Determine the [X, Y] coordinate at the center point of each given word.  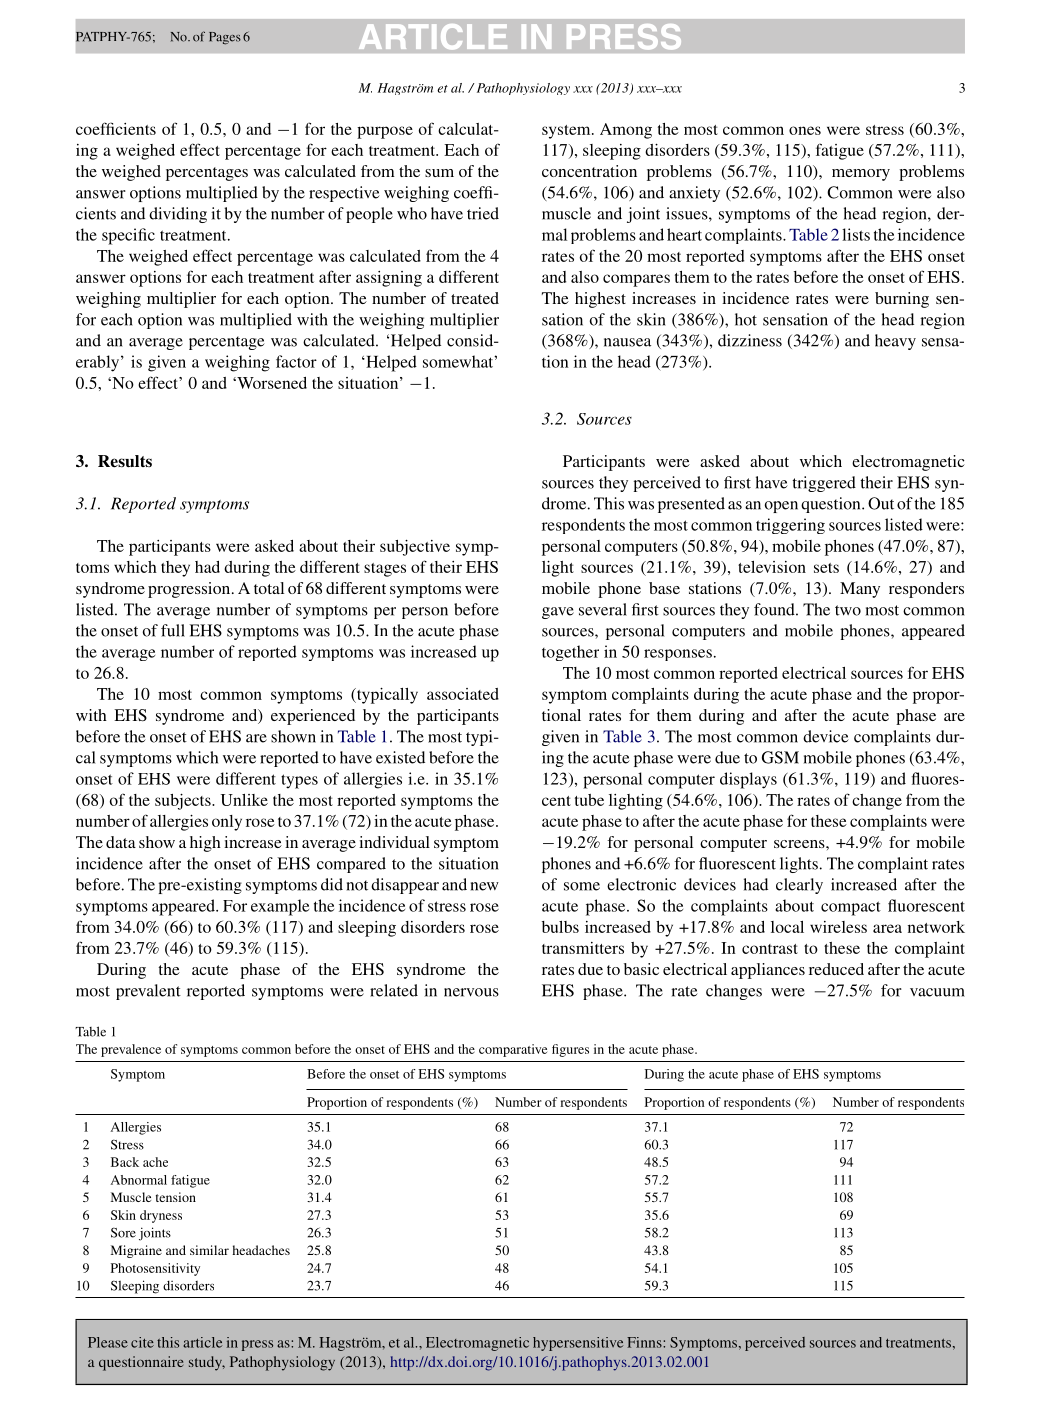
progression [190, 590]
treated [475, 298]
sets [826, 568]
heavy [895, 342]
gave [558, 613]
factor [296, 361]
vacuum [937, 992]
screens [800, 844]
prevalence [131, 1050]
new [485, 886]
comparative [513, 1050]
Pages [225, 38]
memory [861, 175]
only [227, 823]
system [567, 132]
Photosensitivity [155, 1269]
